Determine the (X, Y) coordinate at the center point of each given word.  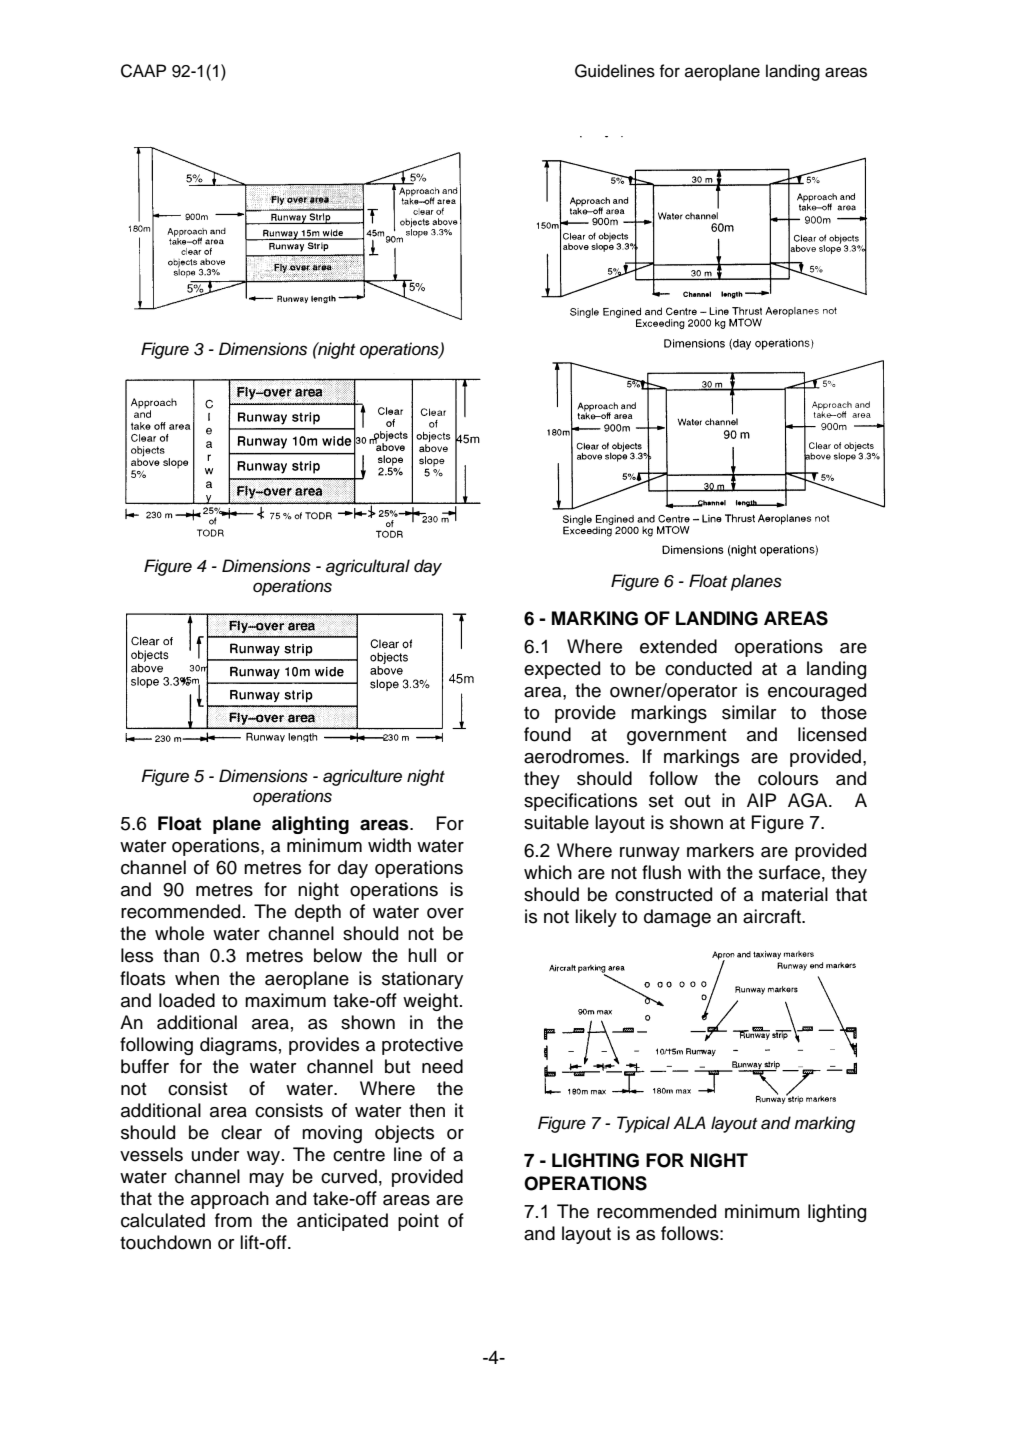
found (547, 734)
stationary (422, 980)
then (427, 1110)
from (233, 1220)
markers (720, 850)
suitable (556, 822)
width (389, 845)
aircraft (773, 916)
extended (678, 646)
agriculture (362, 777)
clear (241, 1132)
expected (562, 670)
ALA (689, 1122)
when (197, 978)
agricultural (368, 567)
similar (749, 712)
